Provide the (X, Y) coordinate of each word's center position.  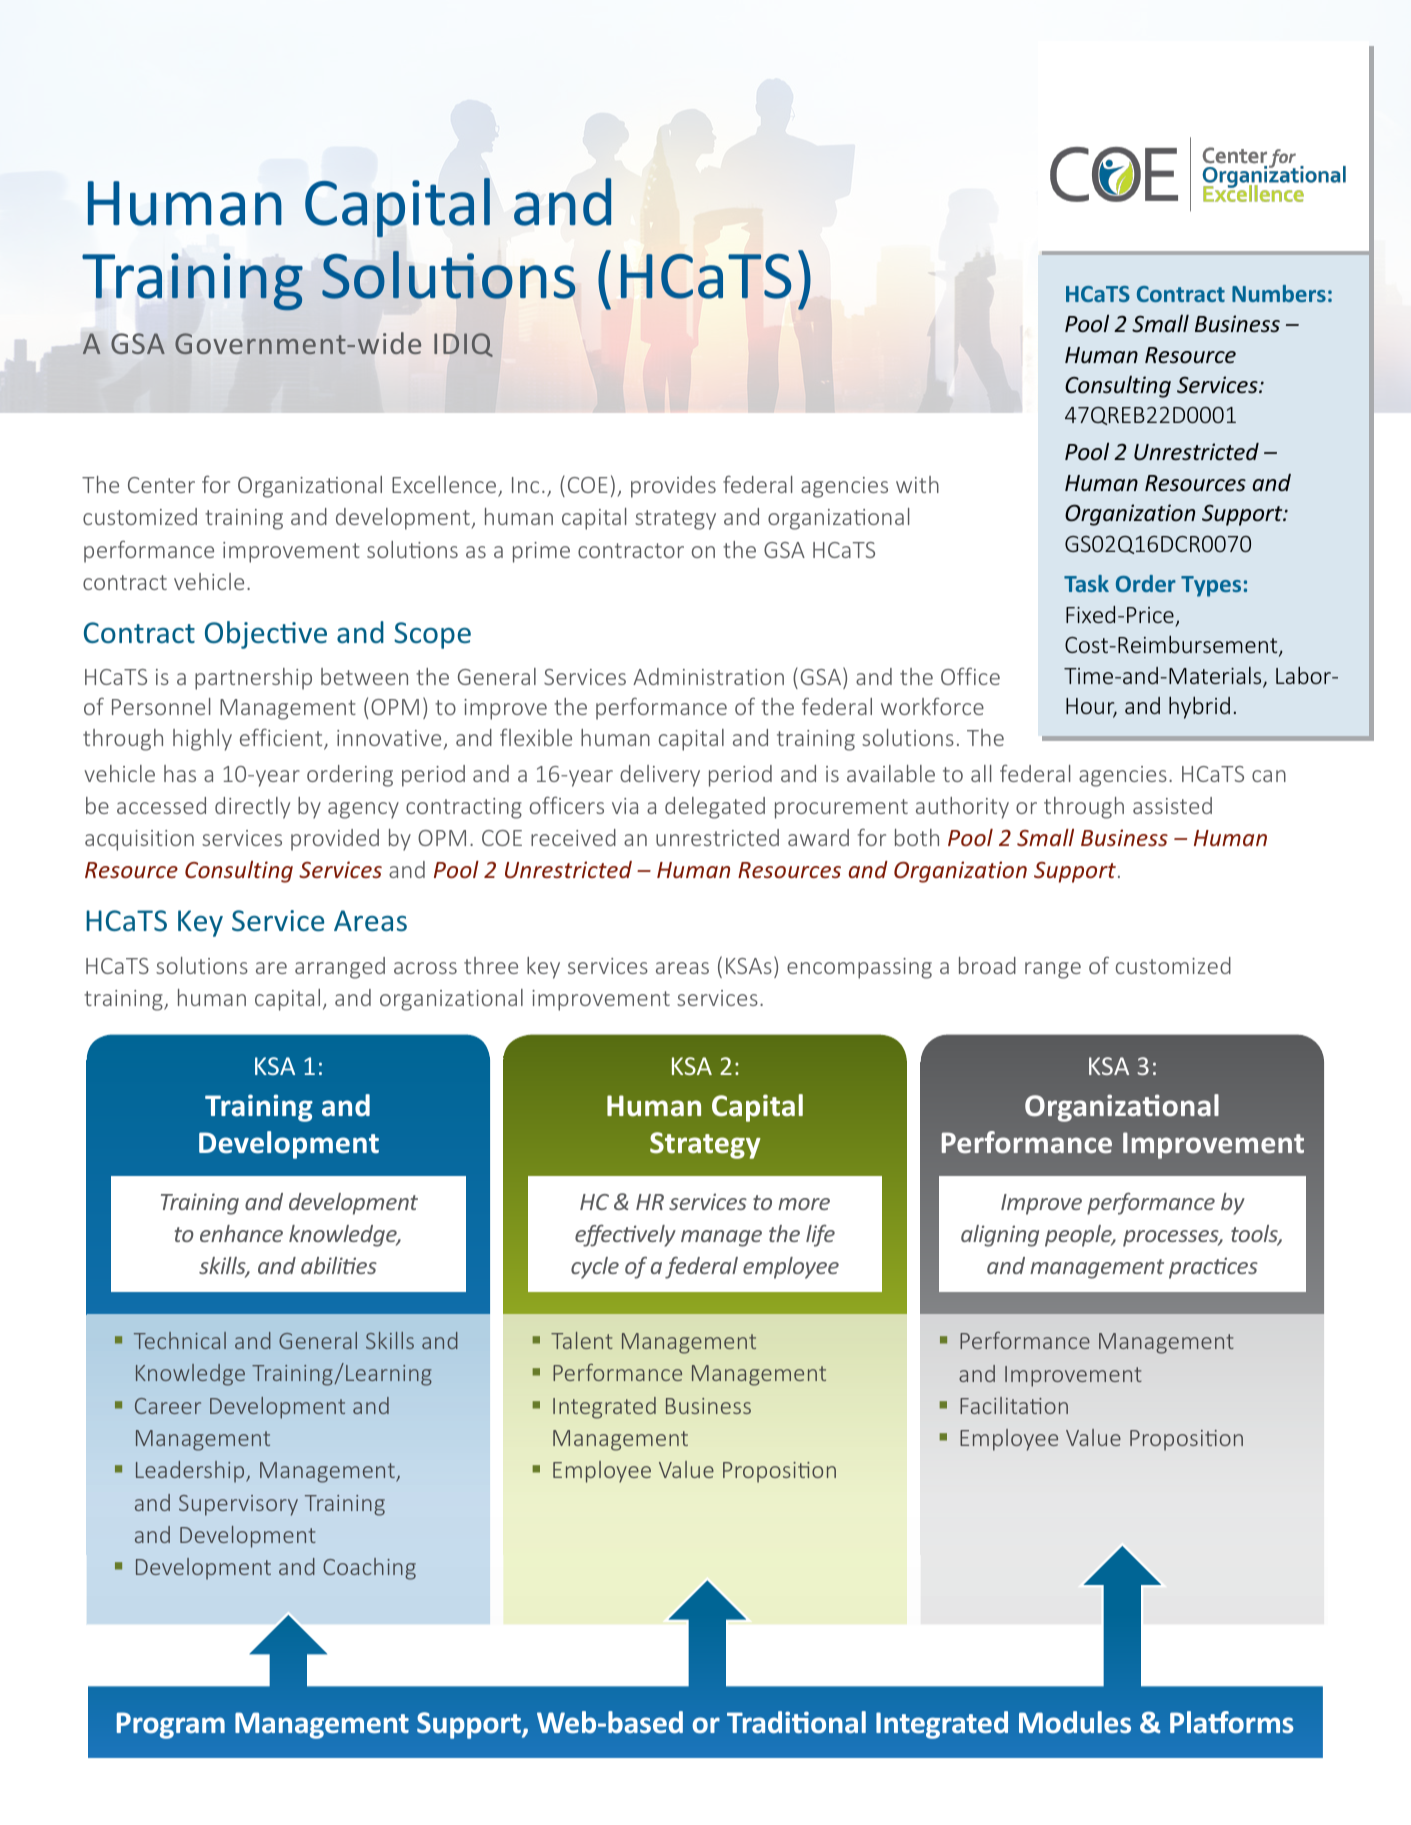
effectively (625, 1235)
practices (1213, 1268)
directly (252, 808)
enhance (241, 1233)
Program (171, 1725)
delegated (715, 808)
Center (161, 485)
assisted (1172, 805)
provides (673, 487)
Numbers (1279, 293)
